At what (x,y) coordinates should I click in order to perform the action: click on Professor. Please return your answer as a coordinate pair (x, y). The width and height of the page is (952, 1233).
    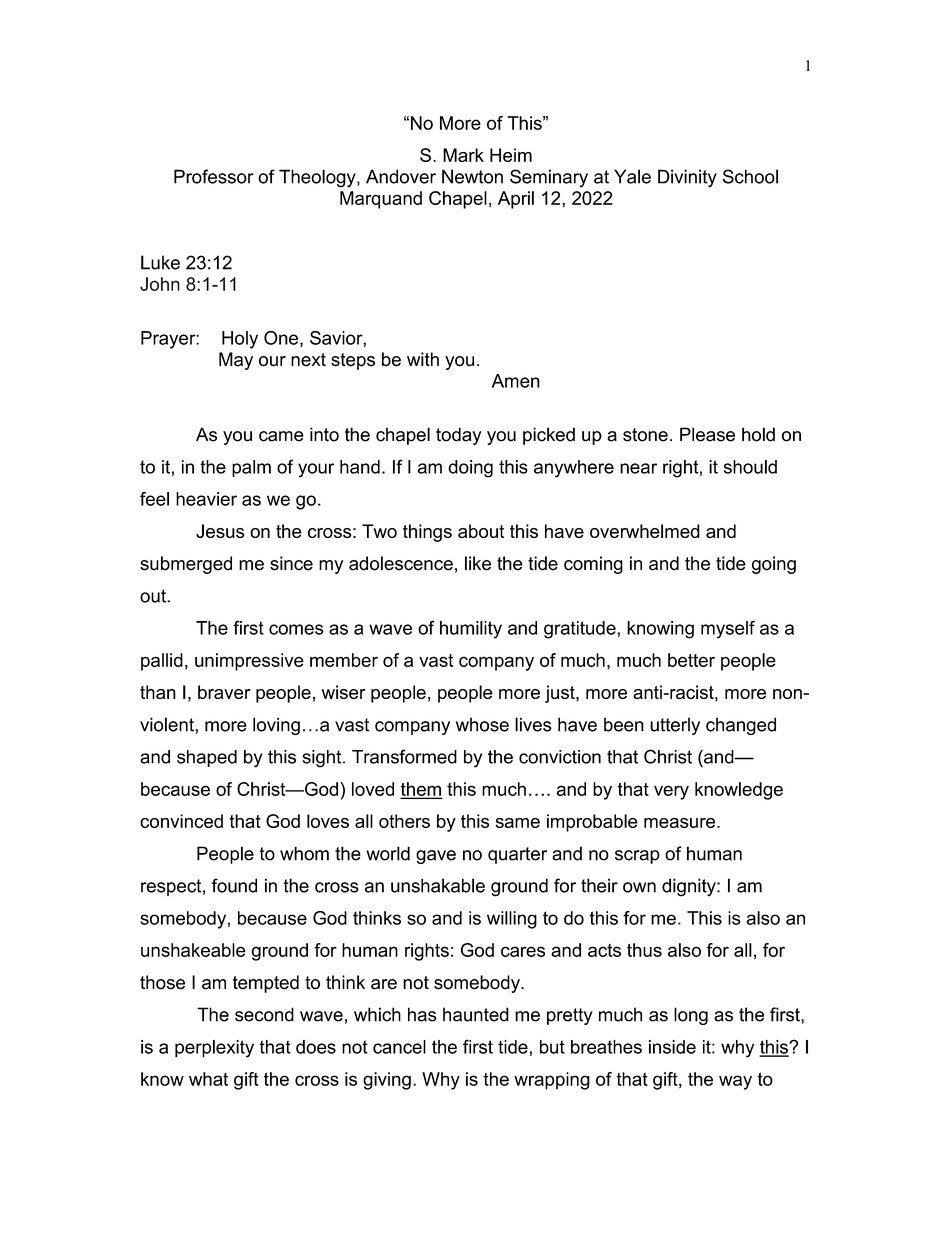
    Looking at the image, I should click on (214, 176).
